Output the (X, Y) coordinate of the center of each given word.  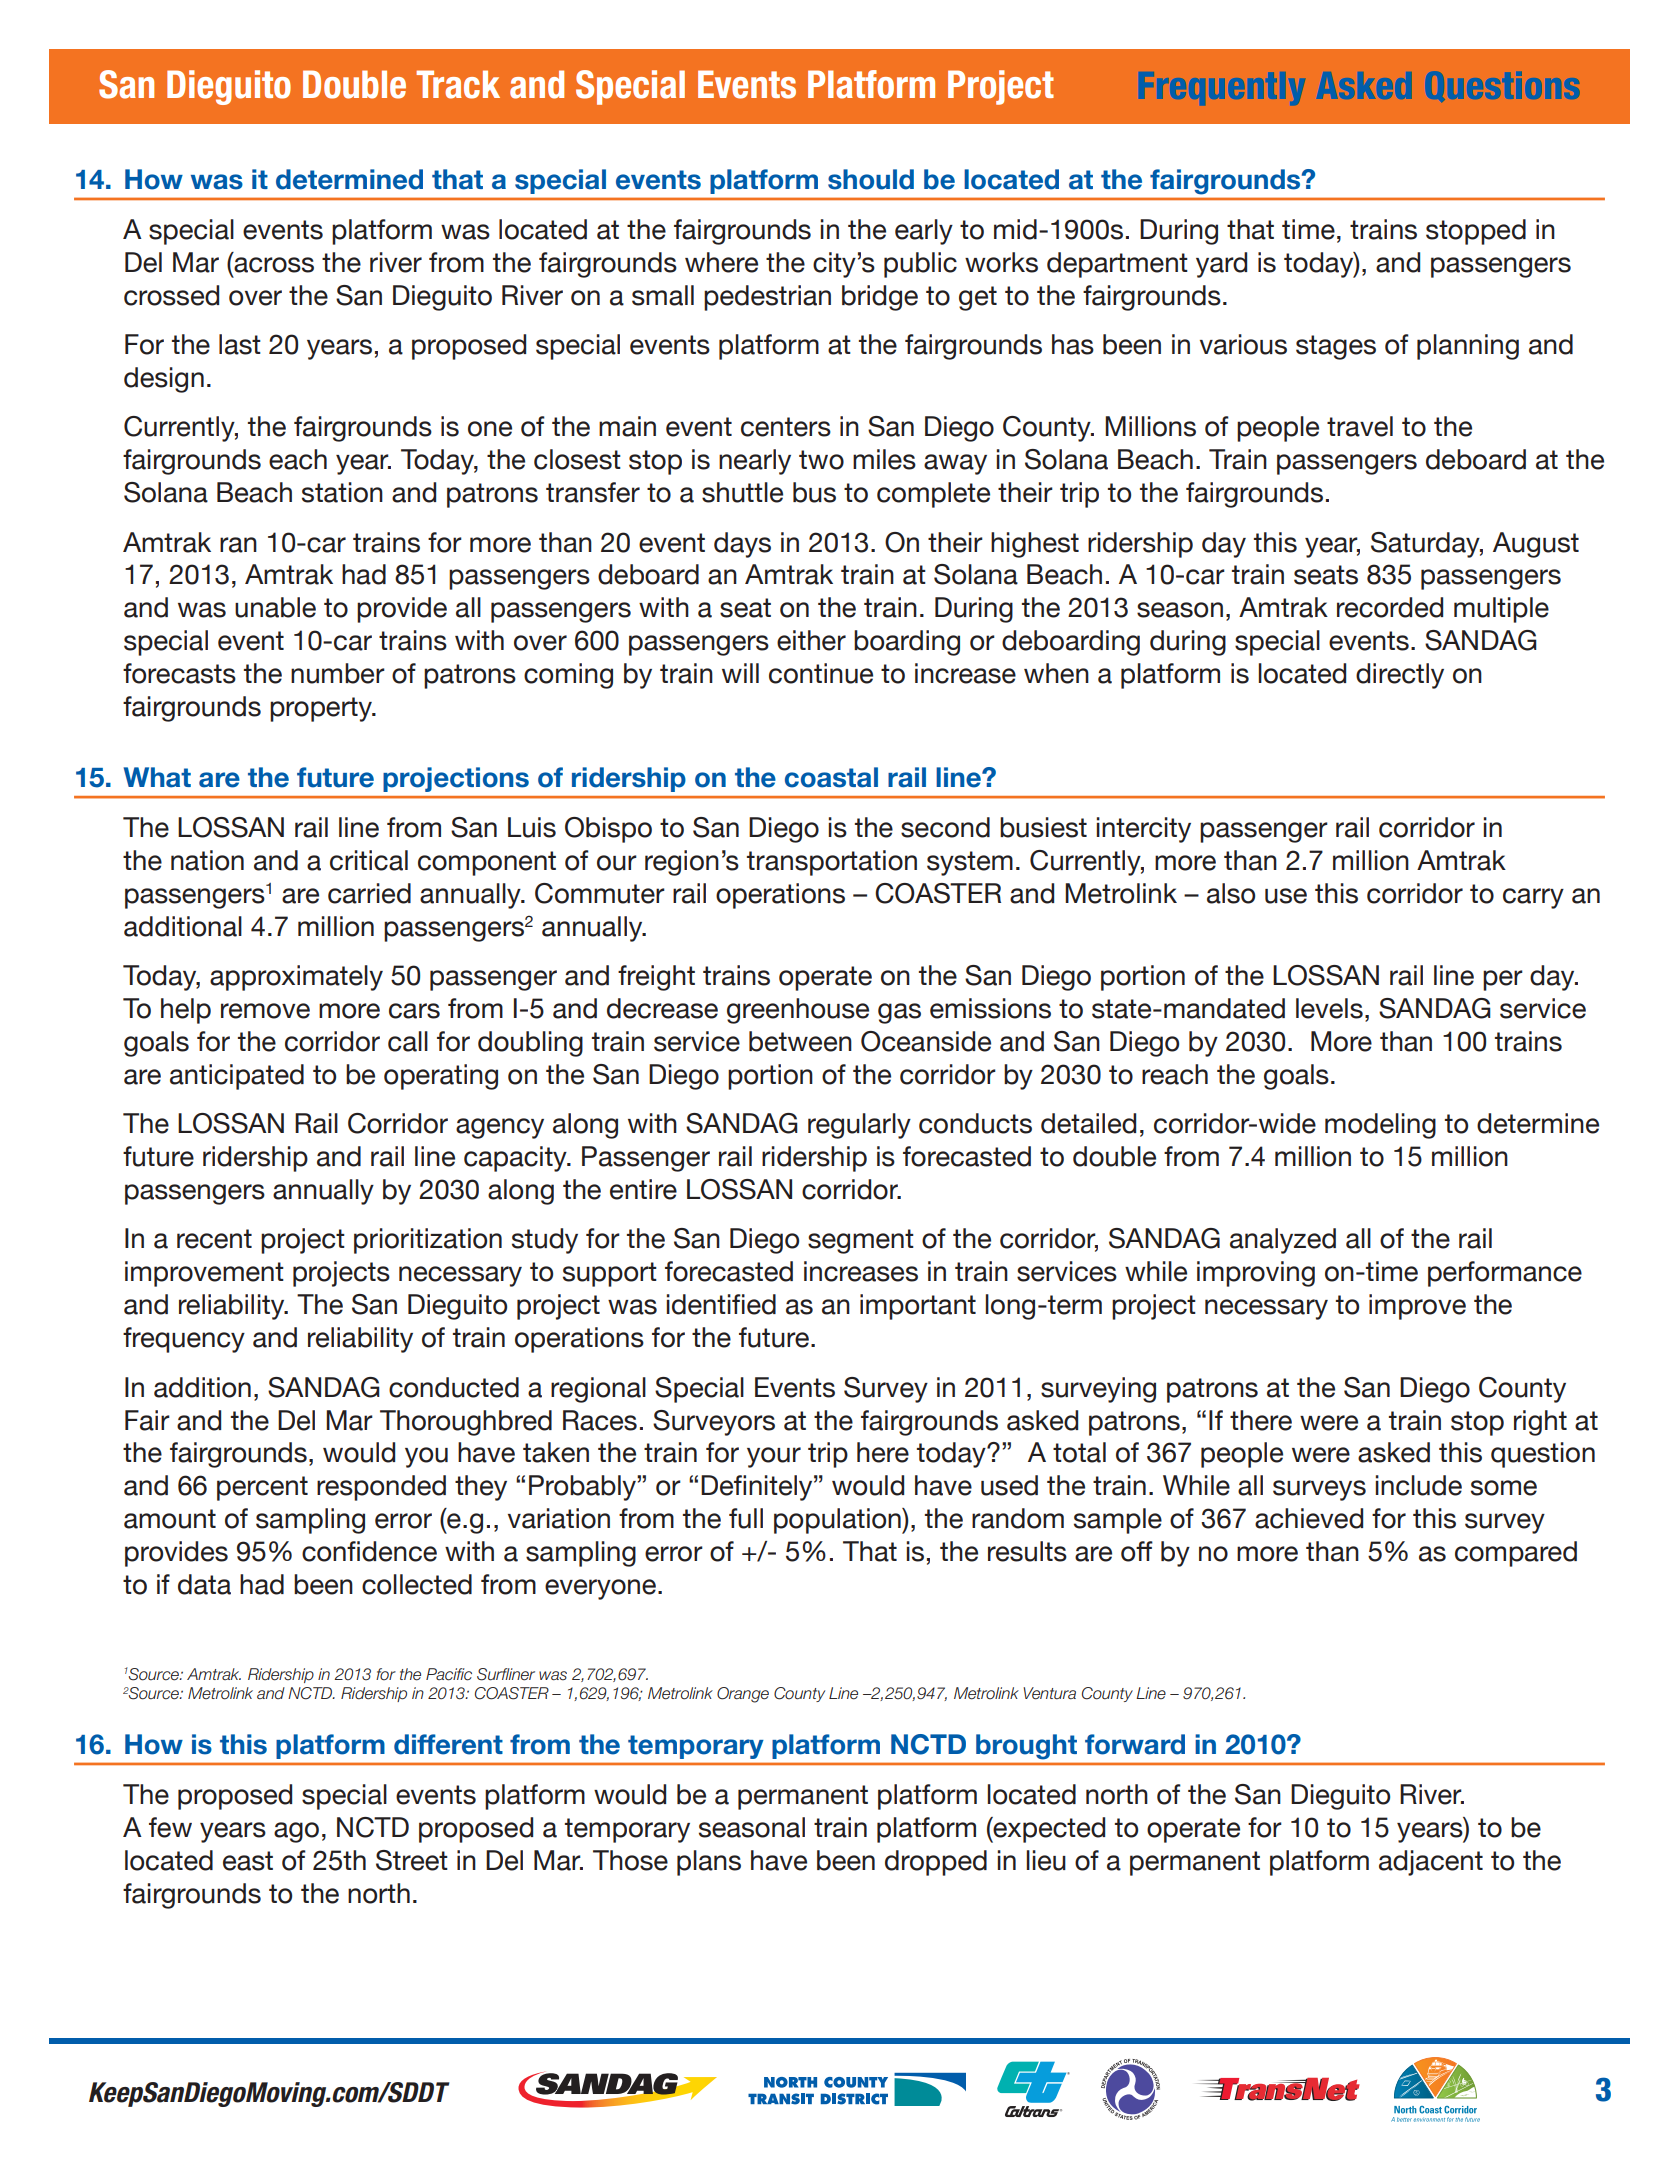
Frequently (1224, 88)
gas (899, 1013)
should (871, 179)
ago (296, 1832)
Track (458, 84)
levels (1329, 1008)
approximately (296, 978)
